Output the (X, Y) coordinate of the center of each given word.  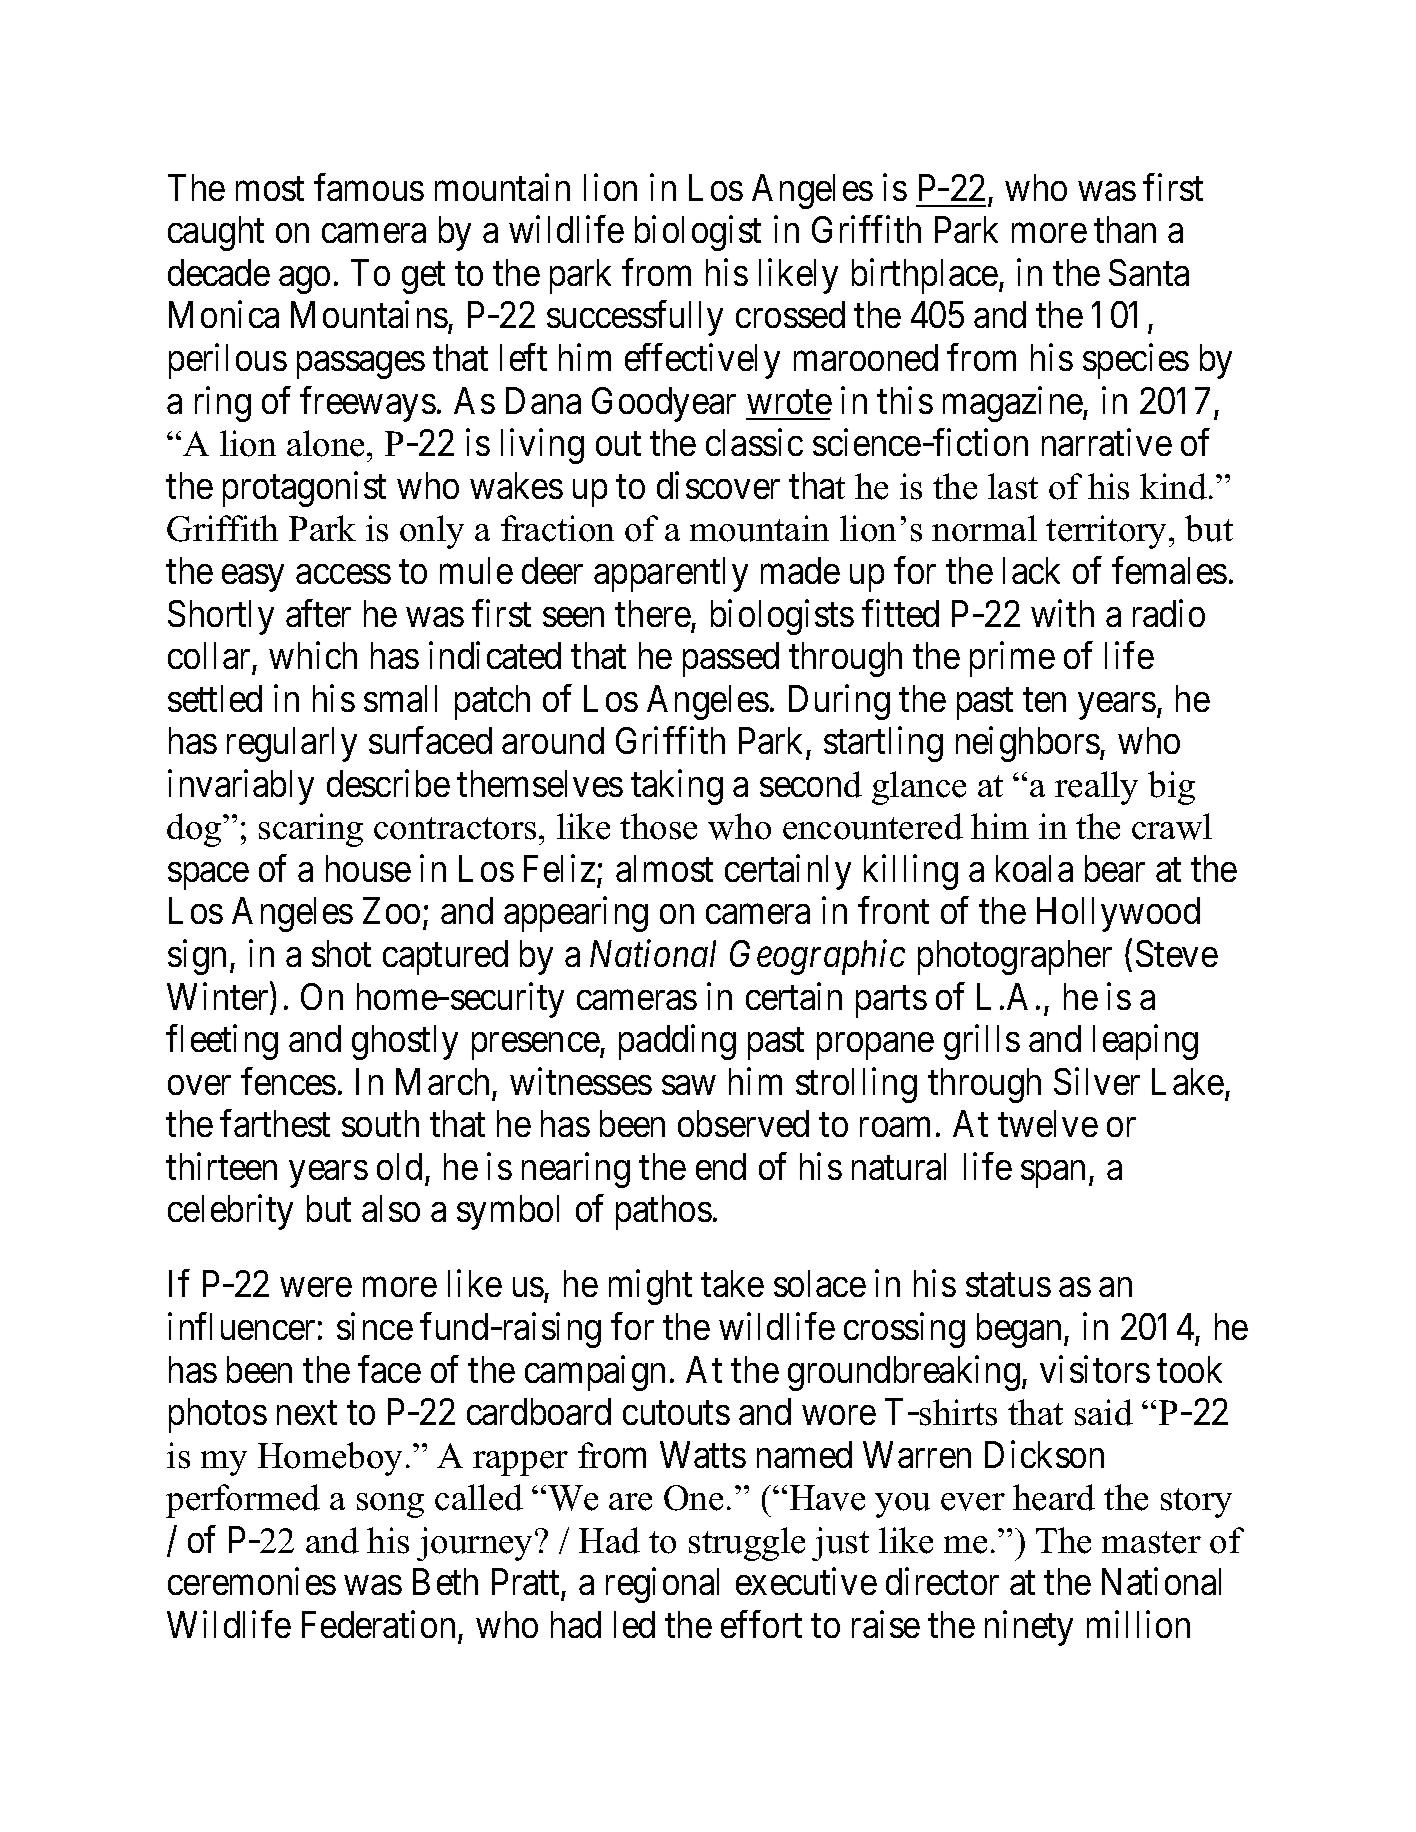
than (1125, 229)
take (732, 1283)
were (316, 1287)
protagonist (304, 489)
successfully (635, 318)
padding (677, 1042)
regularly (292, 744)
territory (1108, 532)
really (1096, 788)
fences (288, 1081)
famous (369, 187)
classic (754, 442)
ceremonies (252, 1581)
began (1021, 1330)
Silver (1097, 1081)
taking (677, 787)
